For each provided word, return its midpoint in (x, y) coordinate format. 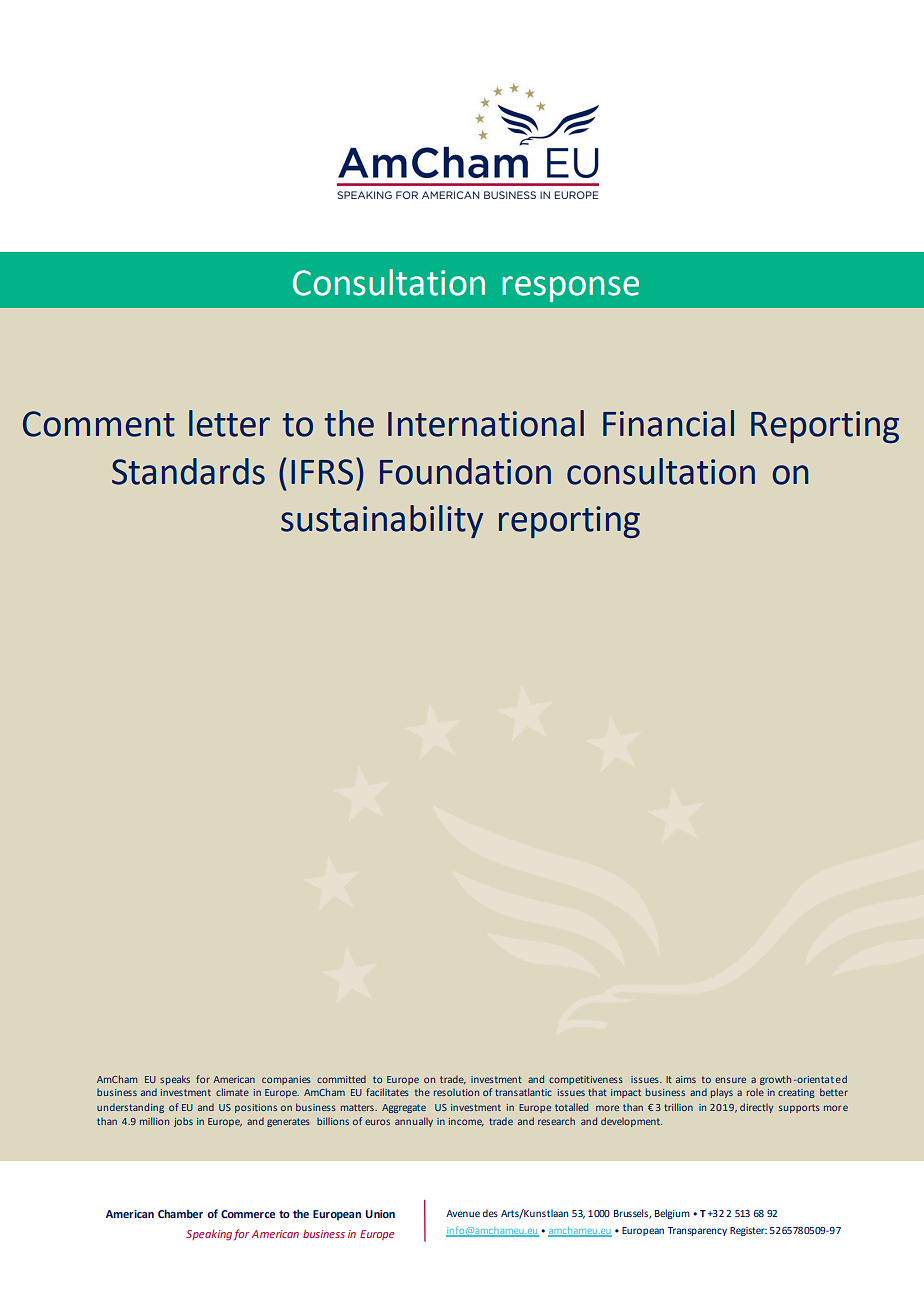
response (570, 289)
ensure (730, 1080)
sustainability (382, 521)
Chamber (180, 1213)
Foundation (465, 471)
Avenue (463, 1213)
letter (229, 423)
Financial (668, 423)
